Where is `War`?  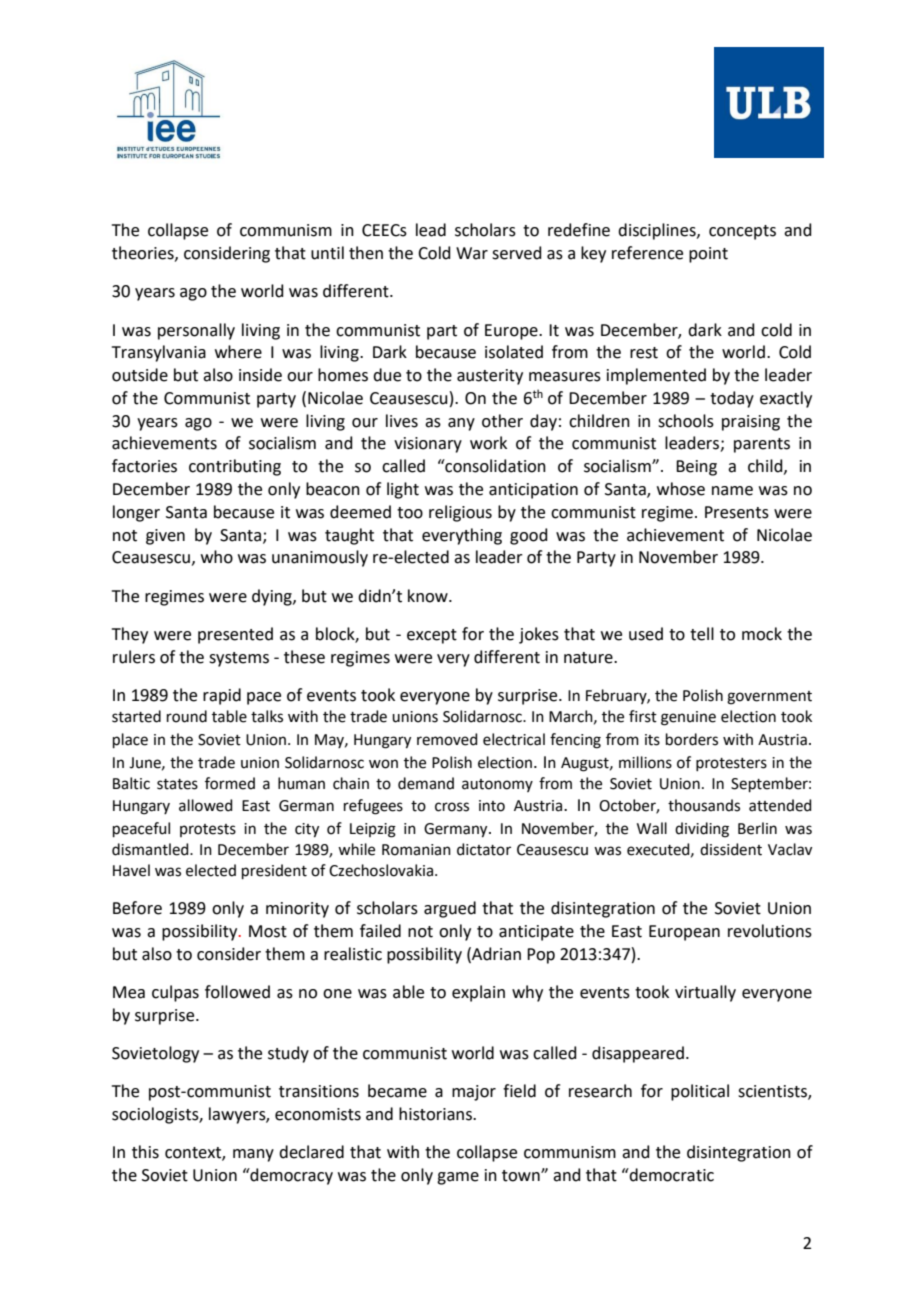
War is located at coordinates (472, 253).
